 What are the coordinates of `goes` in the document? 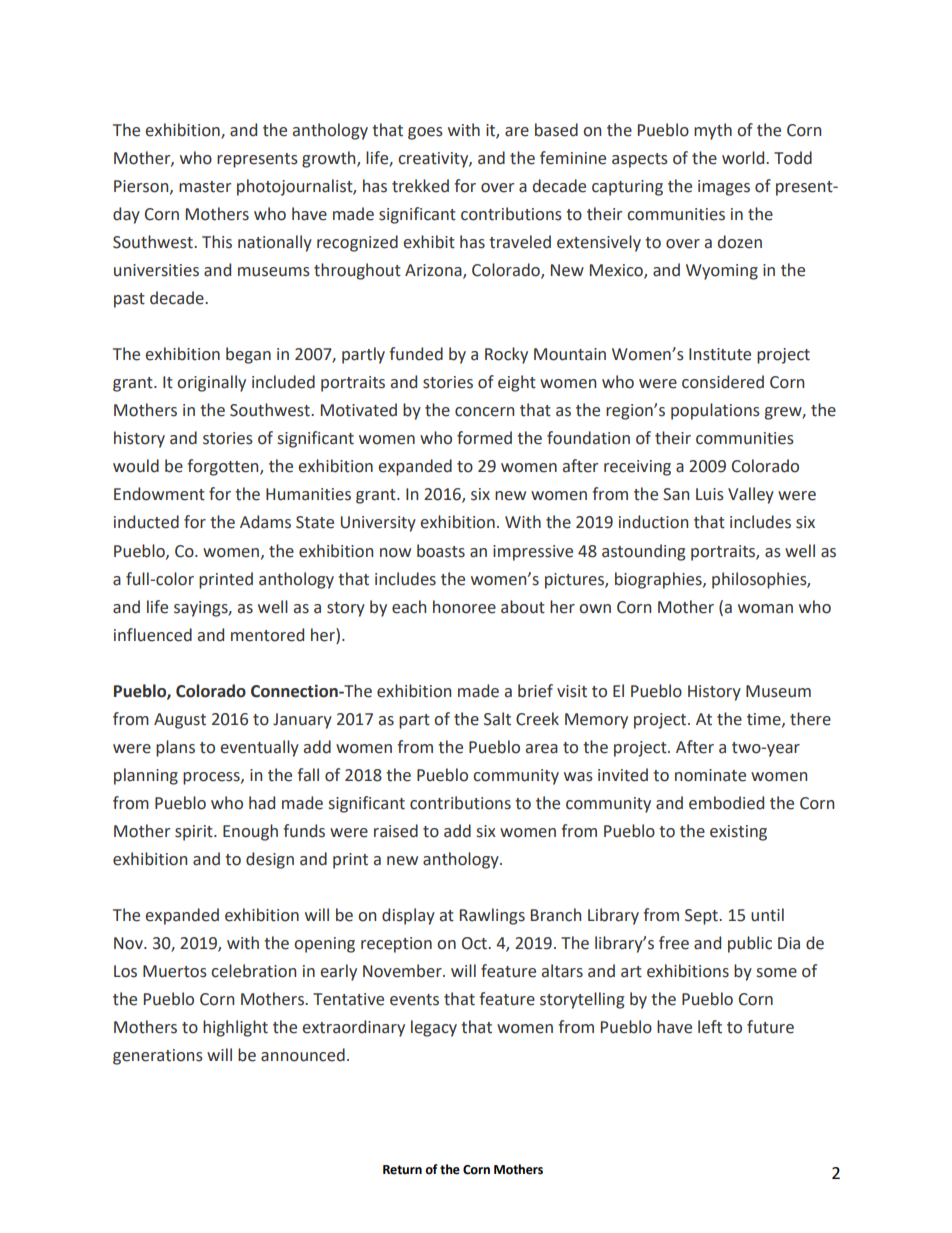 It's located at (425, 133).
